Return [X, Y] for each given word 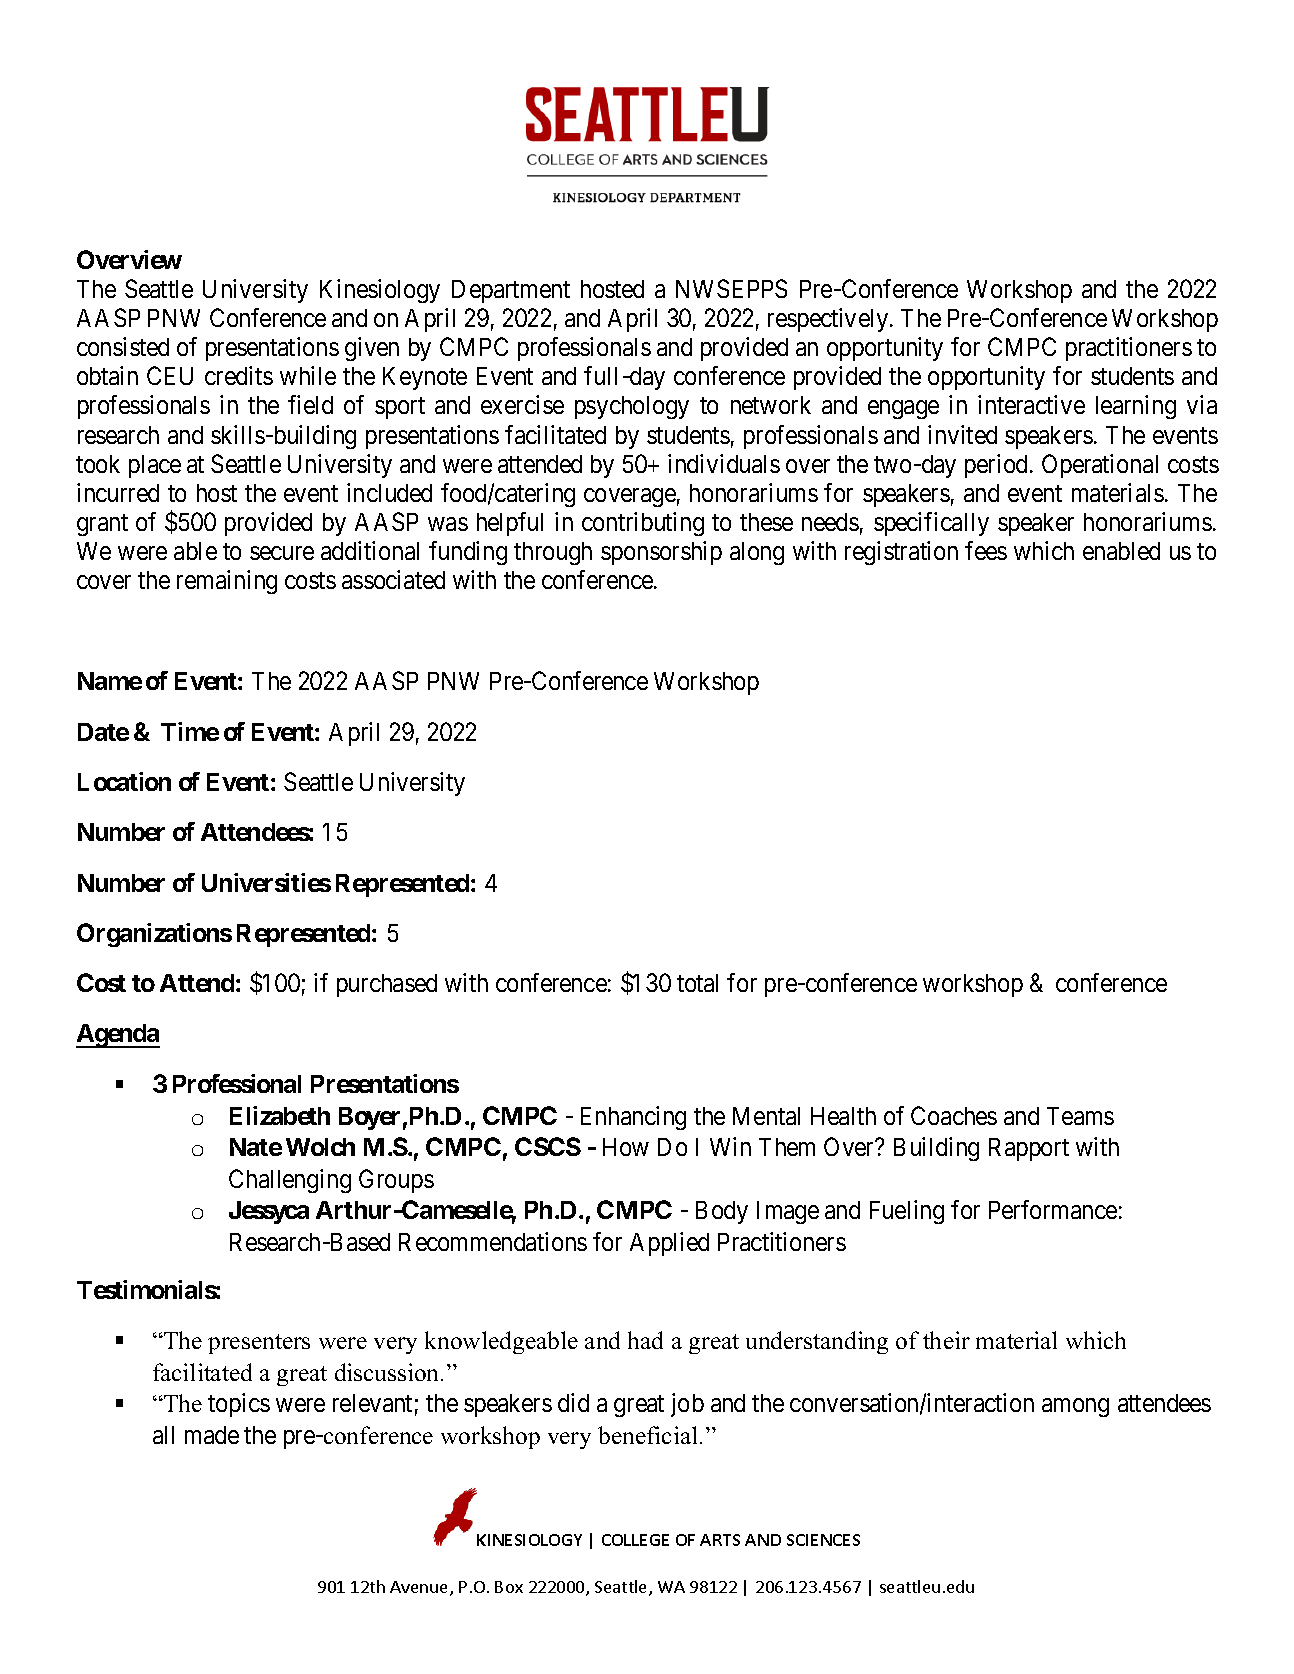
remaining [227, 582]
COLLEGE [635, 1540]
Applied [669, 1244]
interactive [1031, 404]
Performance [1053, 1209]
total [697, 983]
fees [986, 550]
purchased [387, 985]
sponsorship [661, 553]
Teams [1080, 1116]
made [212, 1435]
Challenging [290, 1181]
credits [239, 375]
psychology [632, 407]
